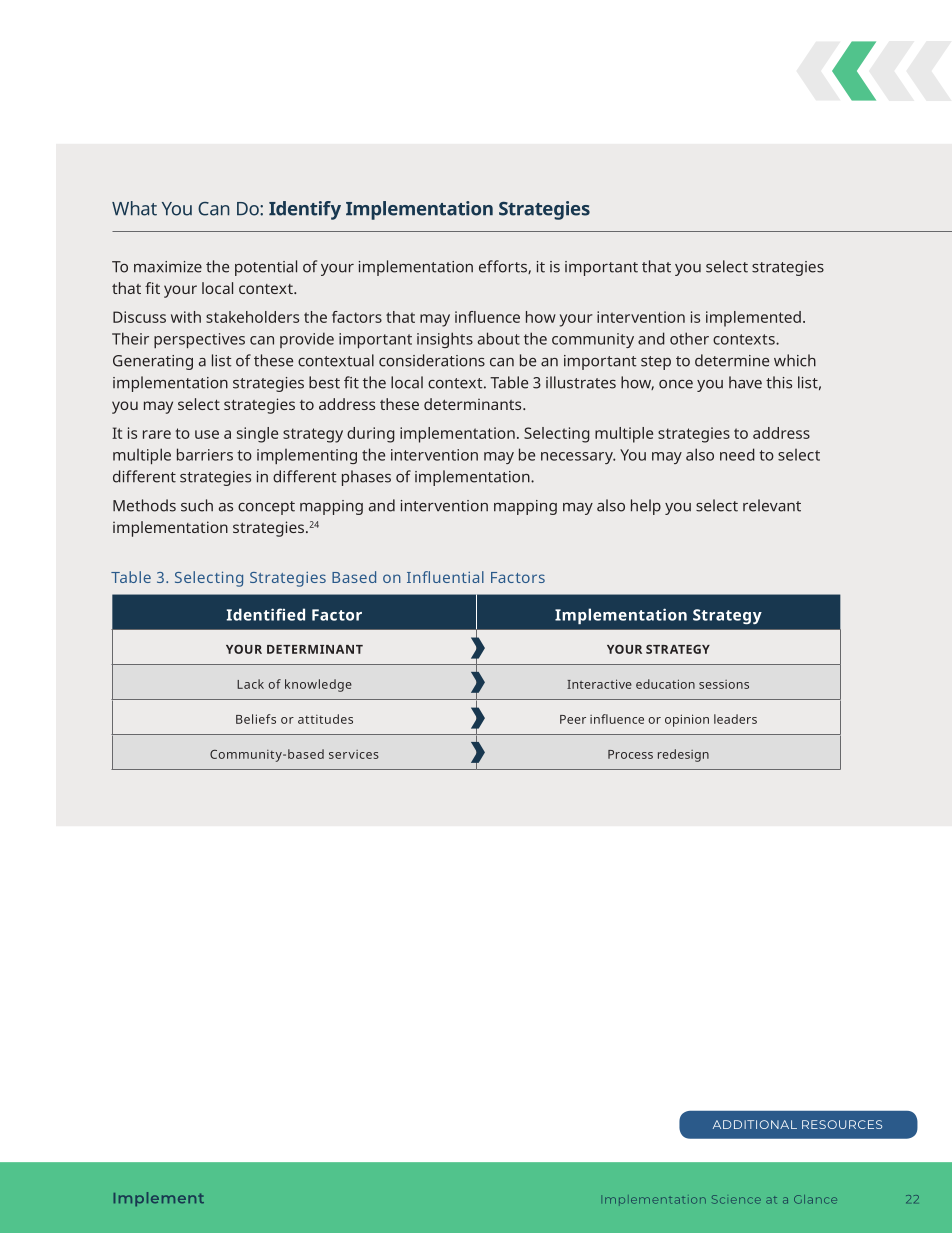 Image resolution: width=952 pixels, height=1233 pixels. Describe the element at coordinates (573, 719) in the page. I see `Peer` at that location.
